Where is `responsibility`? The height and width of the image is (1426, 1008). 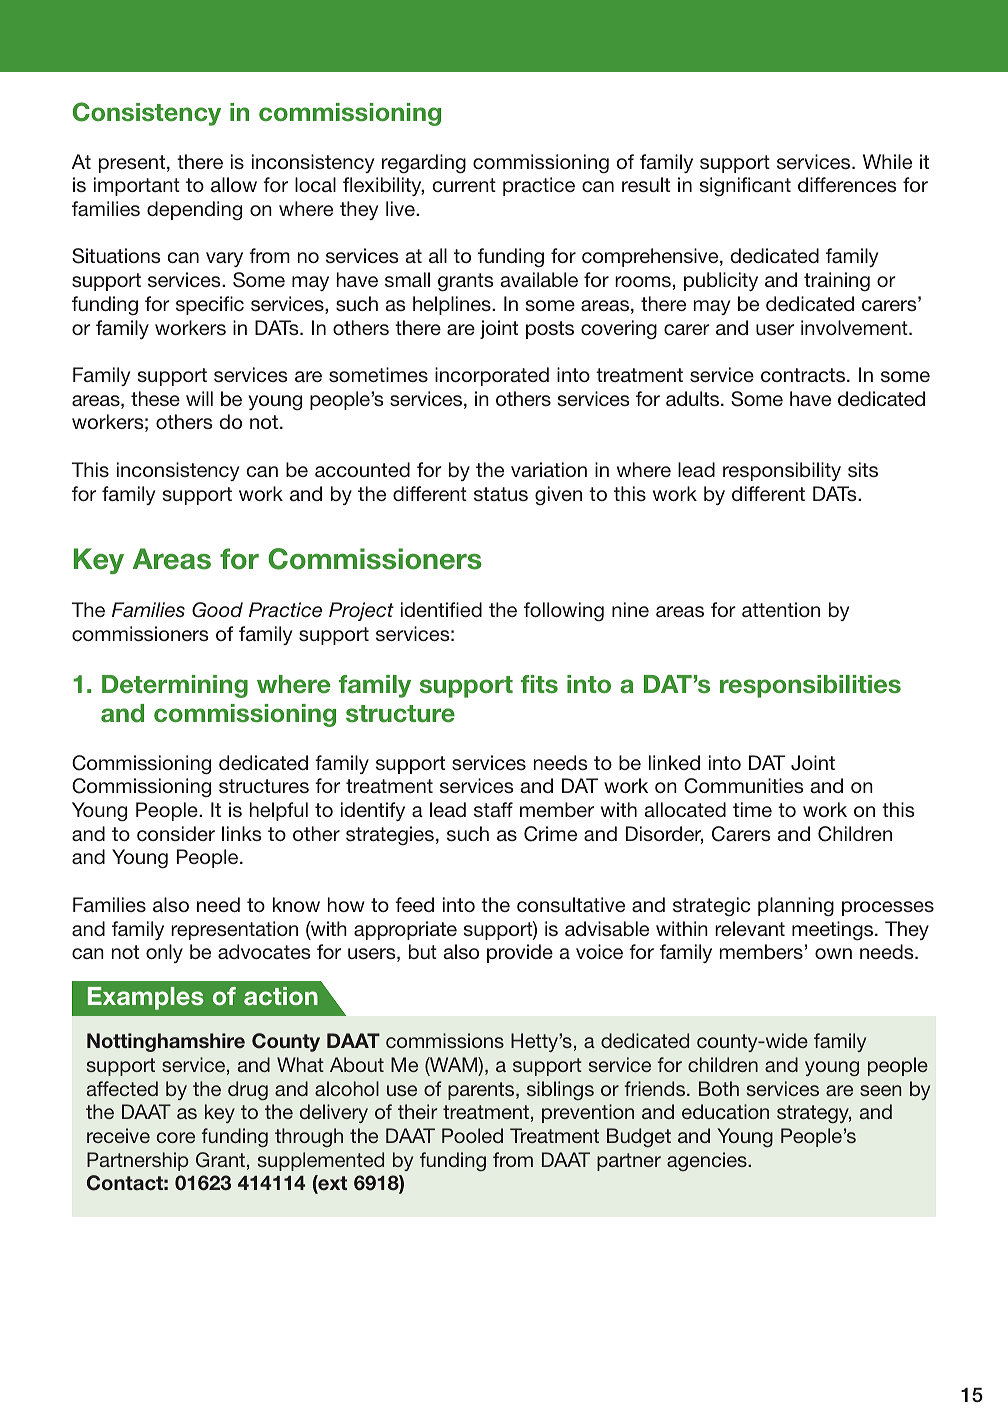
responsibility is located at coordinates (782, 471).
